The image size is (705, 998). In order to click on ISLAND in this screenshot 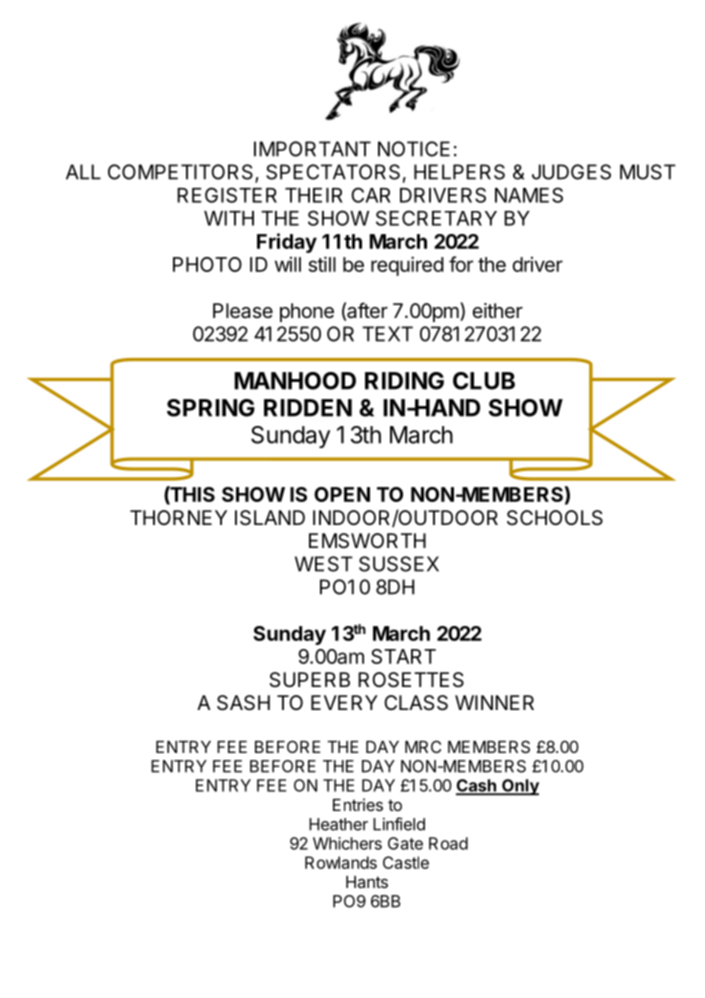, I will do `click(270, 518)`.
